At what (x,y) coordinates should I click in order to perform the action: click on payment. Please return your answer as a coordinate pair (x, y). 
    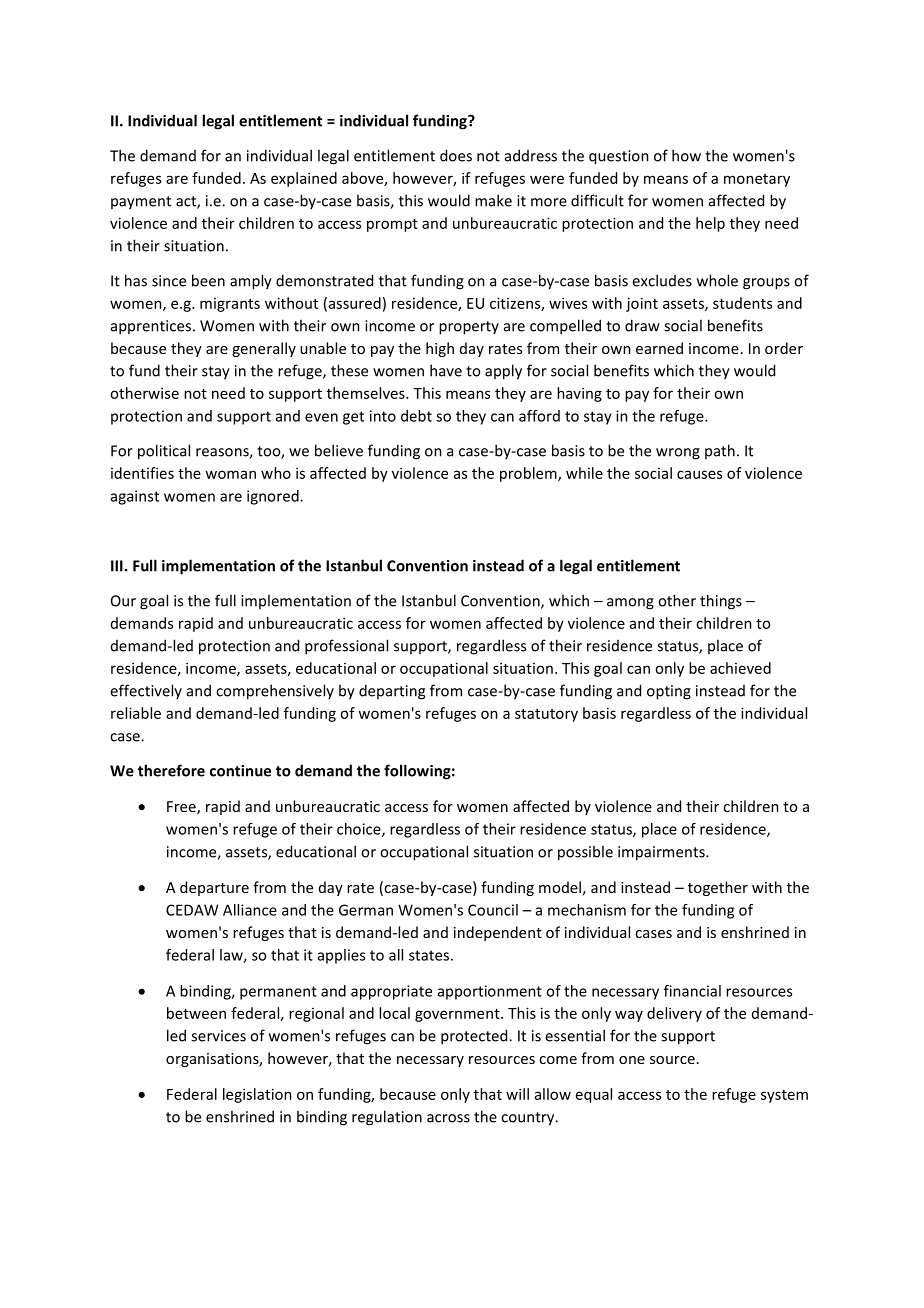
    Looking at the image, I should click on (141, 203).
